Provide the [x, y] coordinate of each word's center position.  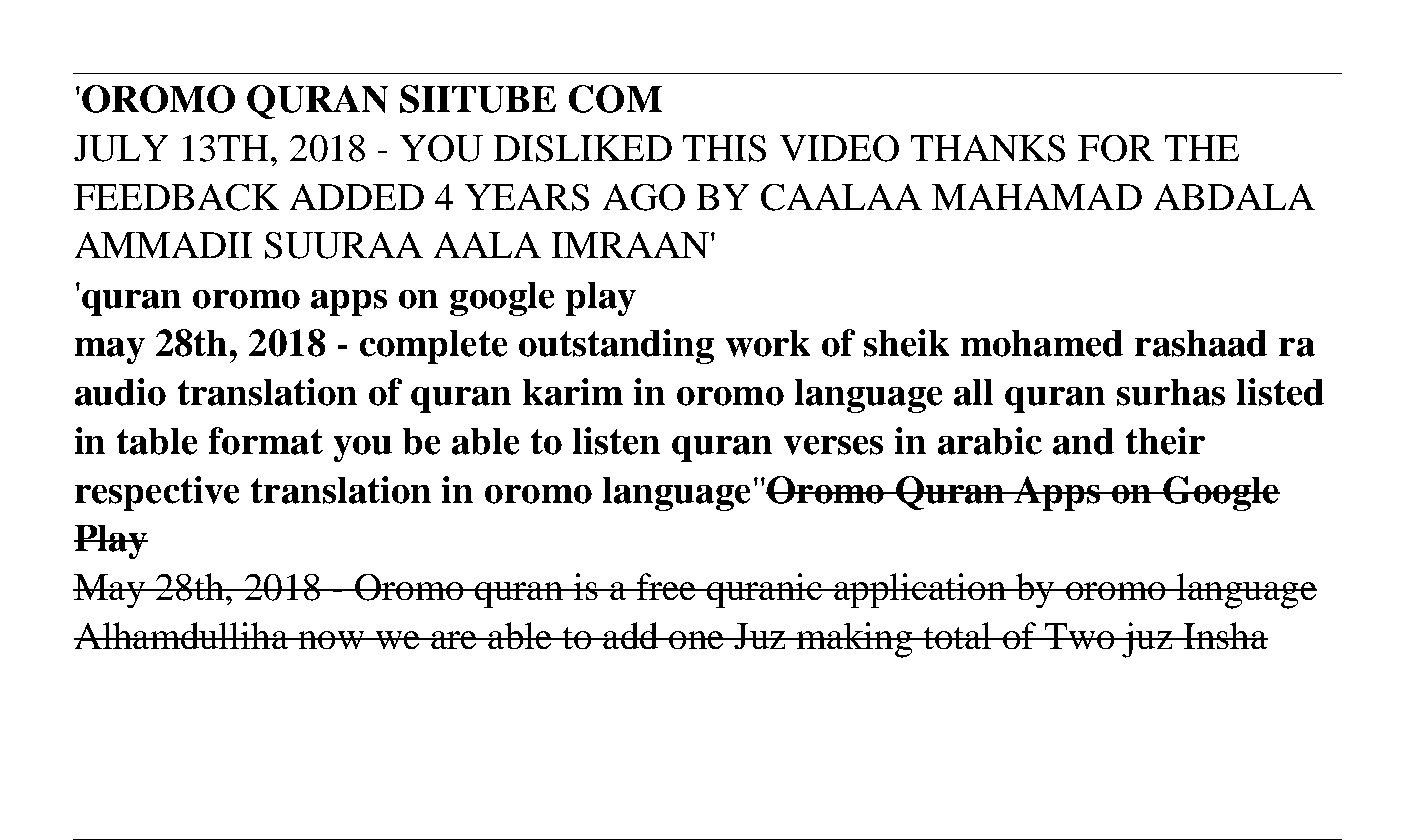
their [1165, 441]
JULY [121, 148]
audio [120, 392]
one [696, 640]
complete [433, 347]
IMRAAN [630, 245]
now [331, 640]
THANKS [988, 148]
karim [573, 392]
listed [1280, 392]
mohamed [1042, 343]
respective [157, 493]
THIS [724, 148]
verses [833, 445]
